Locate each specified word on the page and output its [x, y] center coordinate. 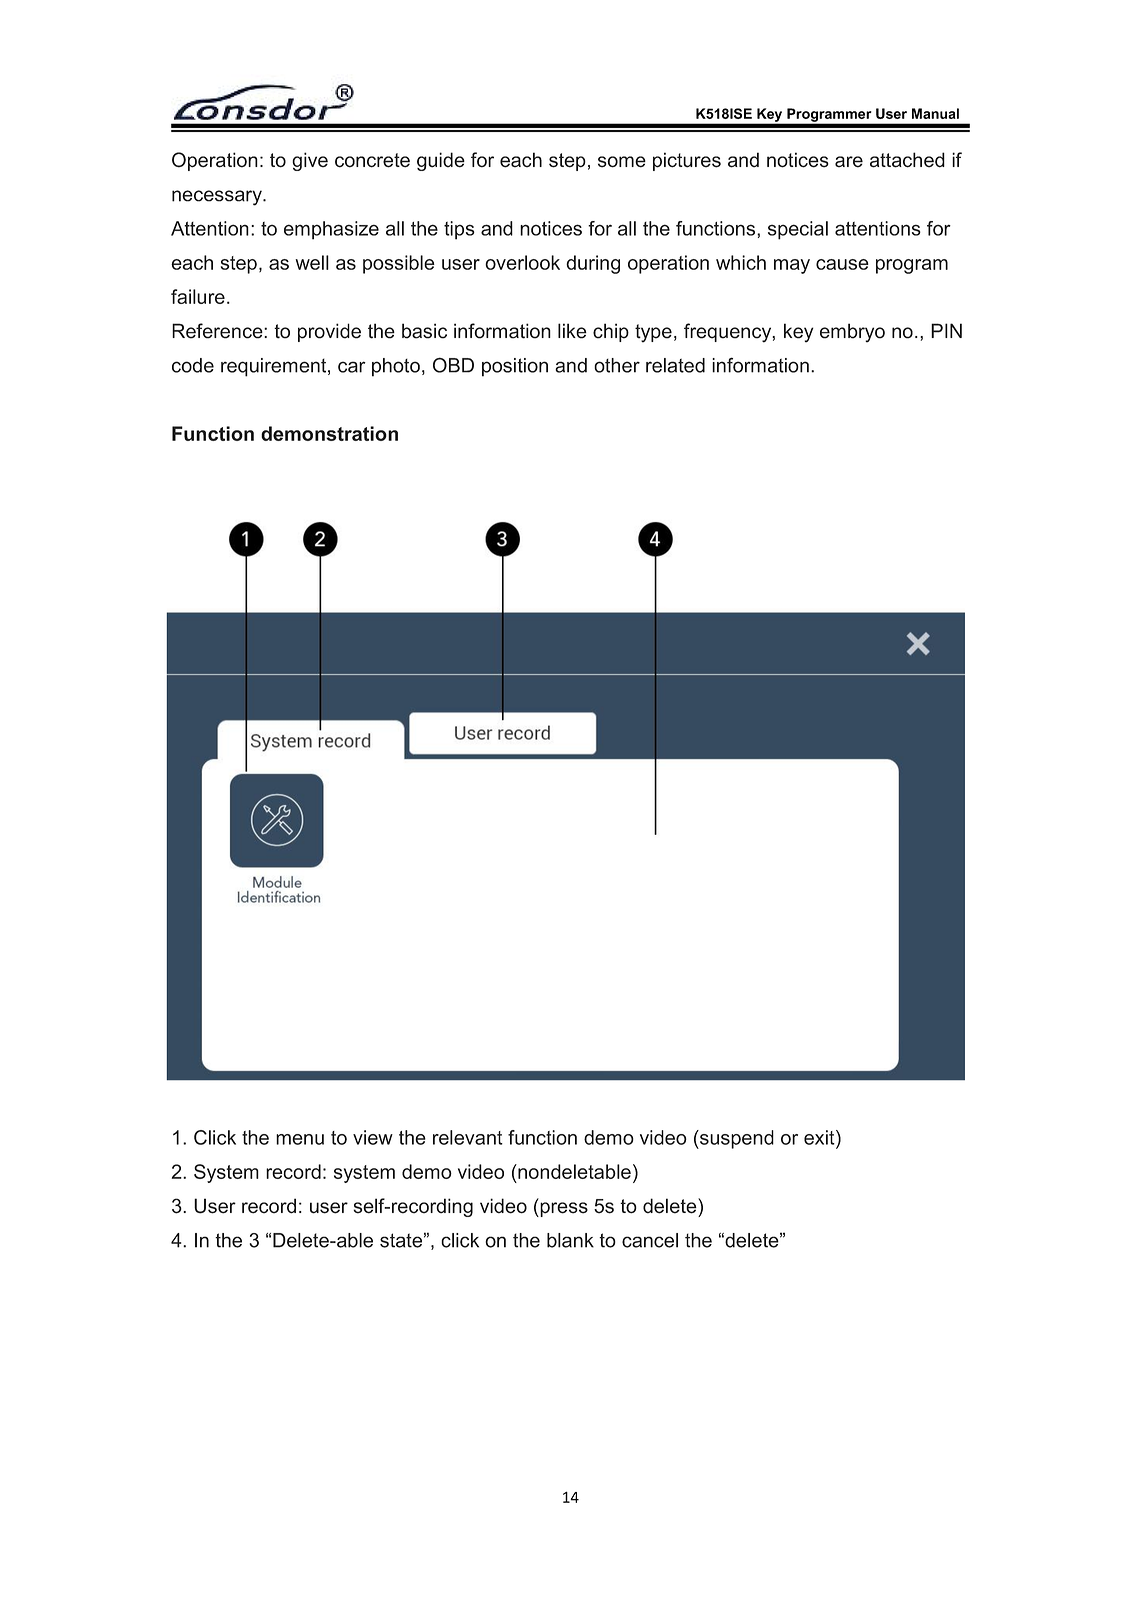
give [310, 161]
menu [300, 1139]
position [515, 367]
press [563, 1209]
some [622, 162]
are [849, 162]
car [352, 367]
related [675, 365]
